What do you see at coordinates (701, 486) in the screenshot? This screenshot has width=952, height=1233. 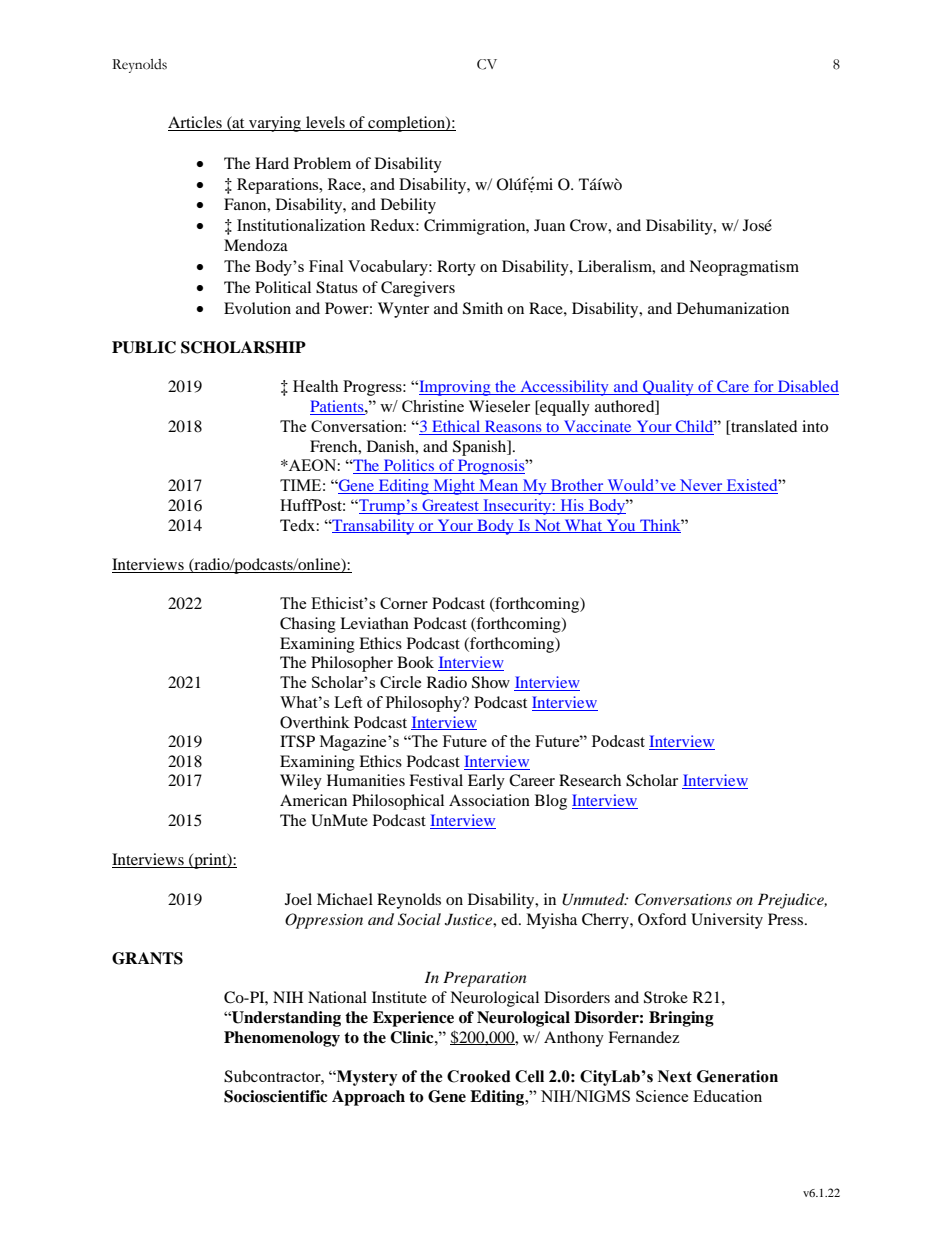 I see `Never` at bounding box center [701, 486].
